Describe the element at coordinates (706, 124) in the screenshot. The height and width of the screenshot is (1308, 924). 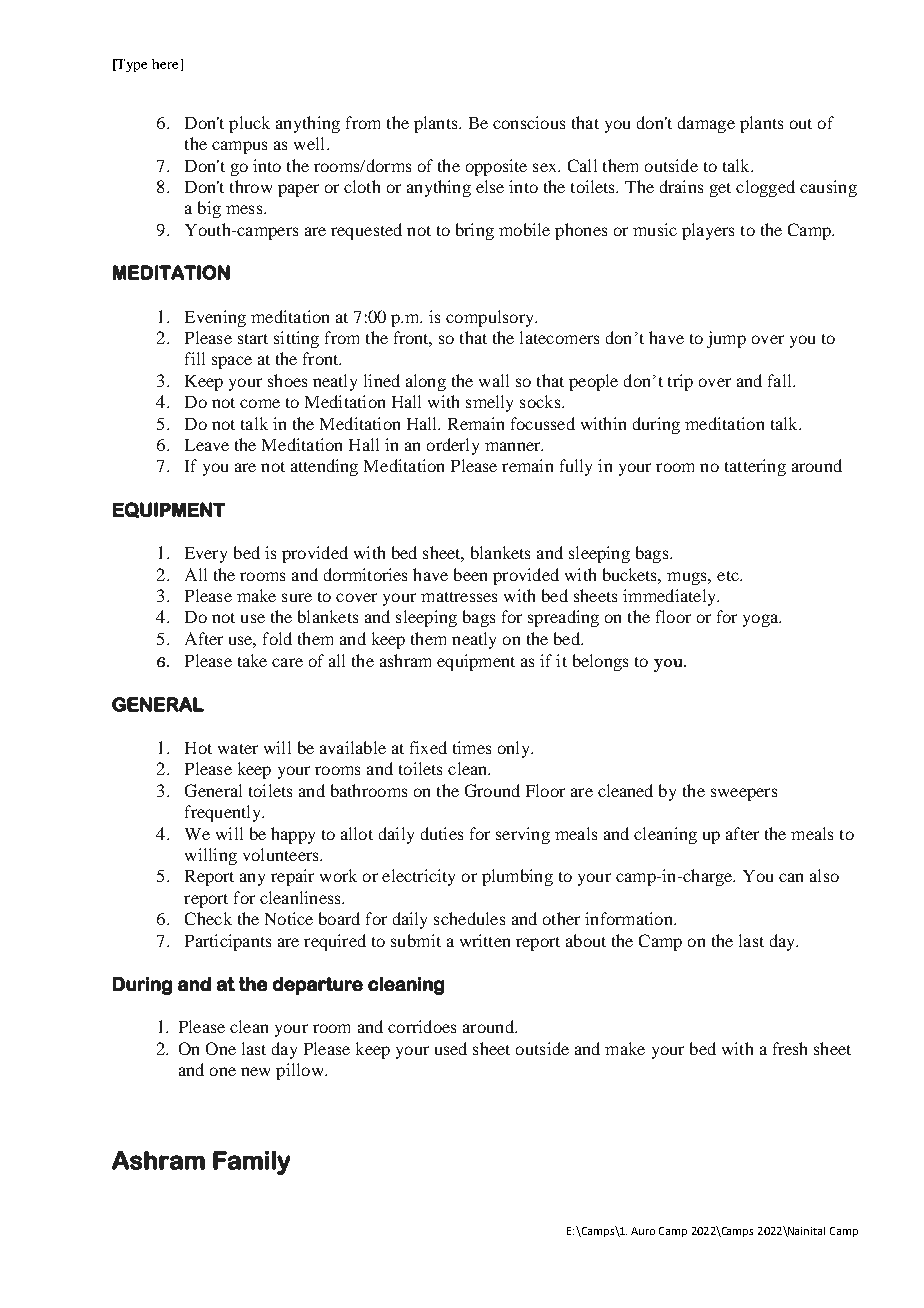
I see `damage` at that location.
